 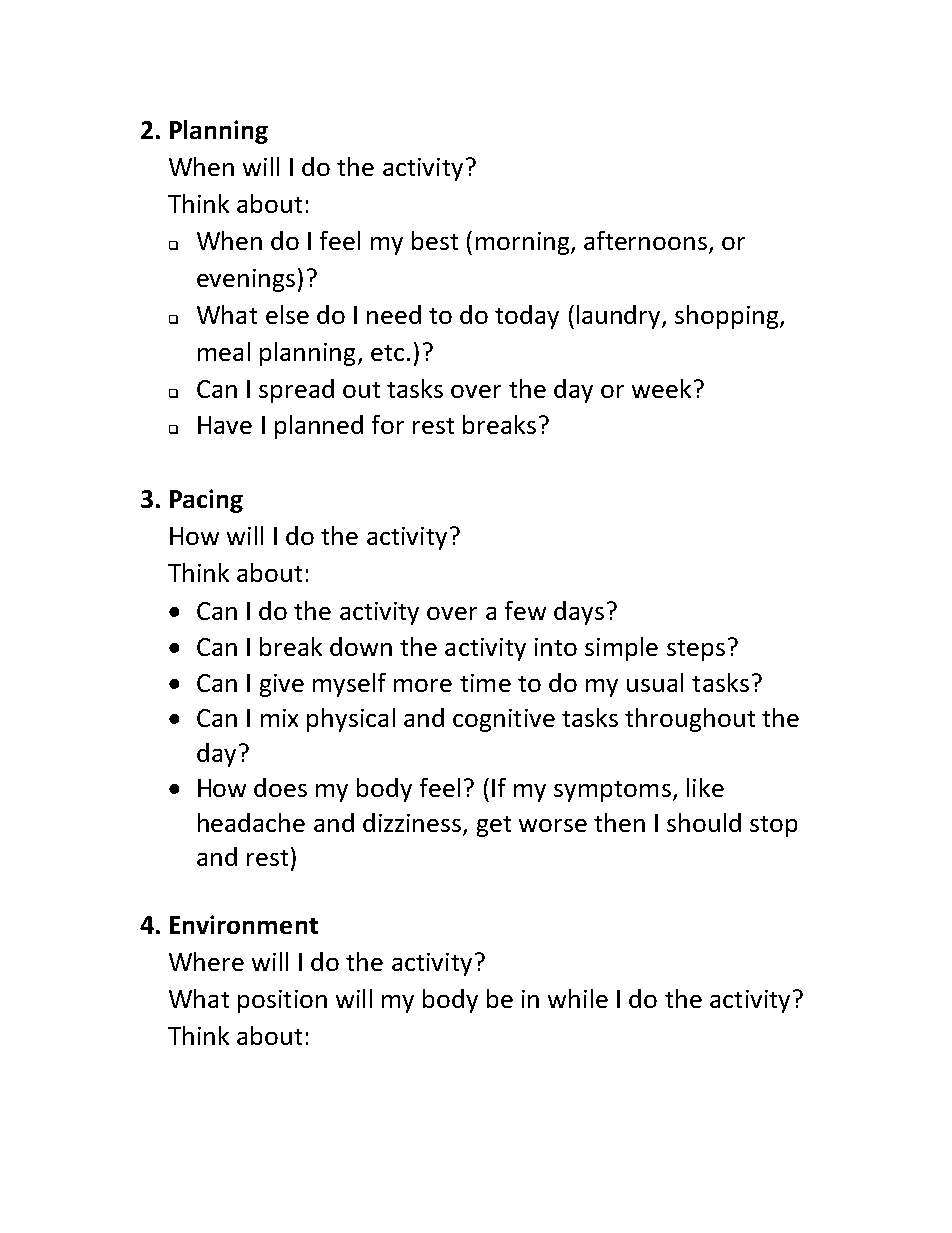 What do you see at coordinates (524, 243) in the screenshot?
I see `morning` at bounding box center [524, 243].
